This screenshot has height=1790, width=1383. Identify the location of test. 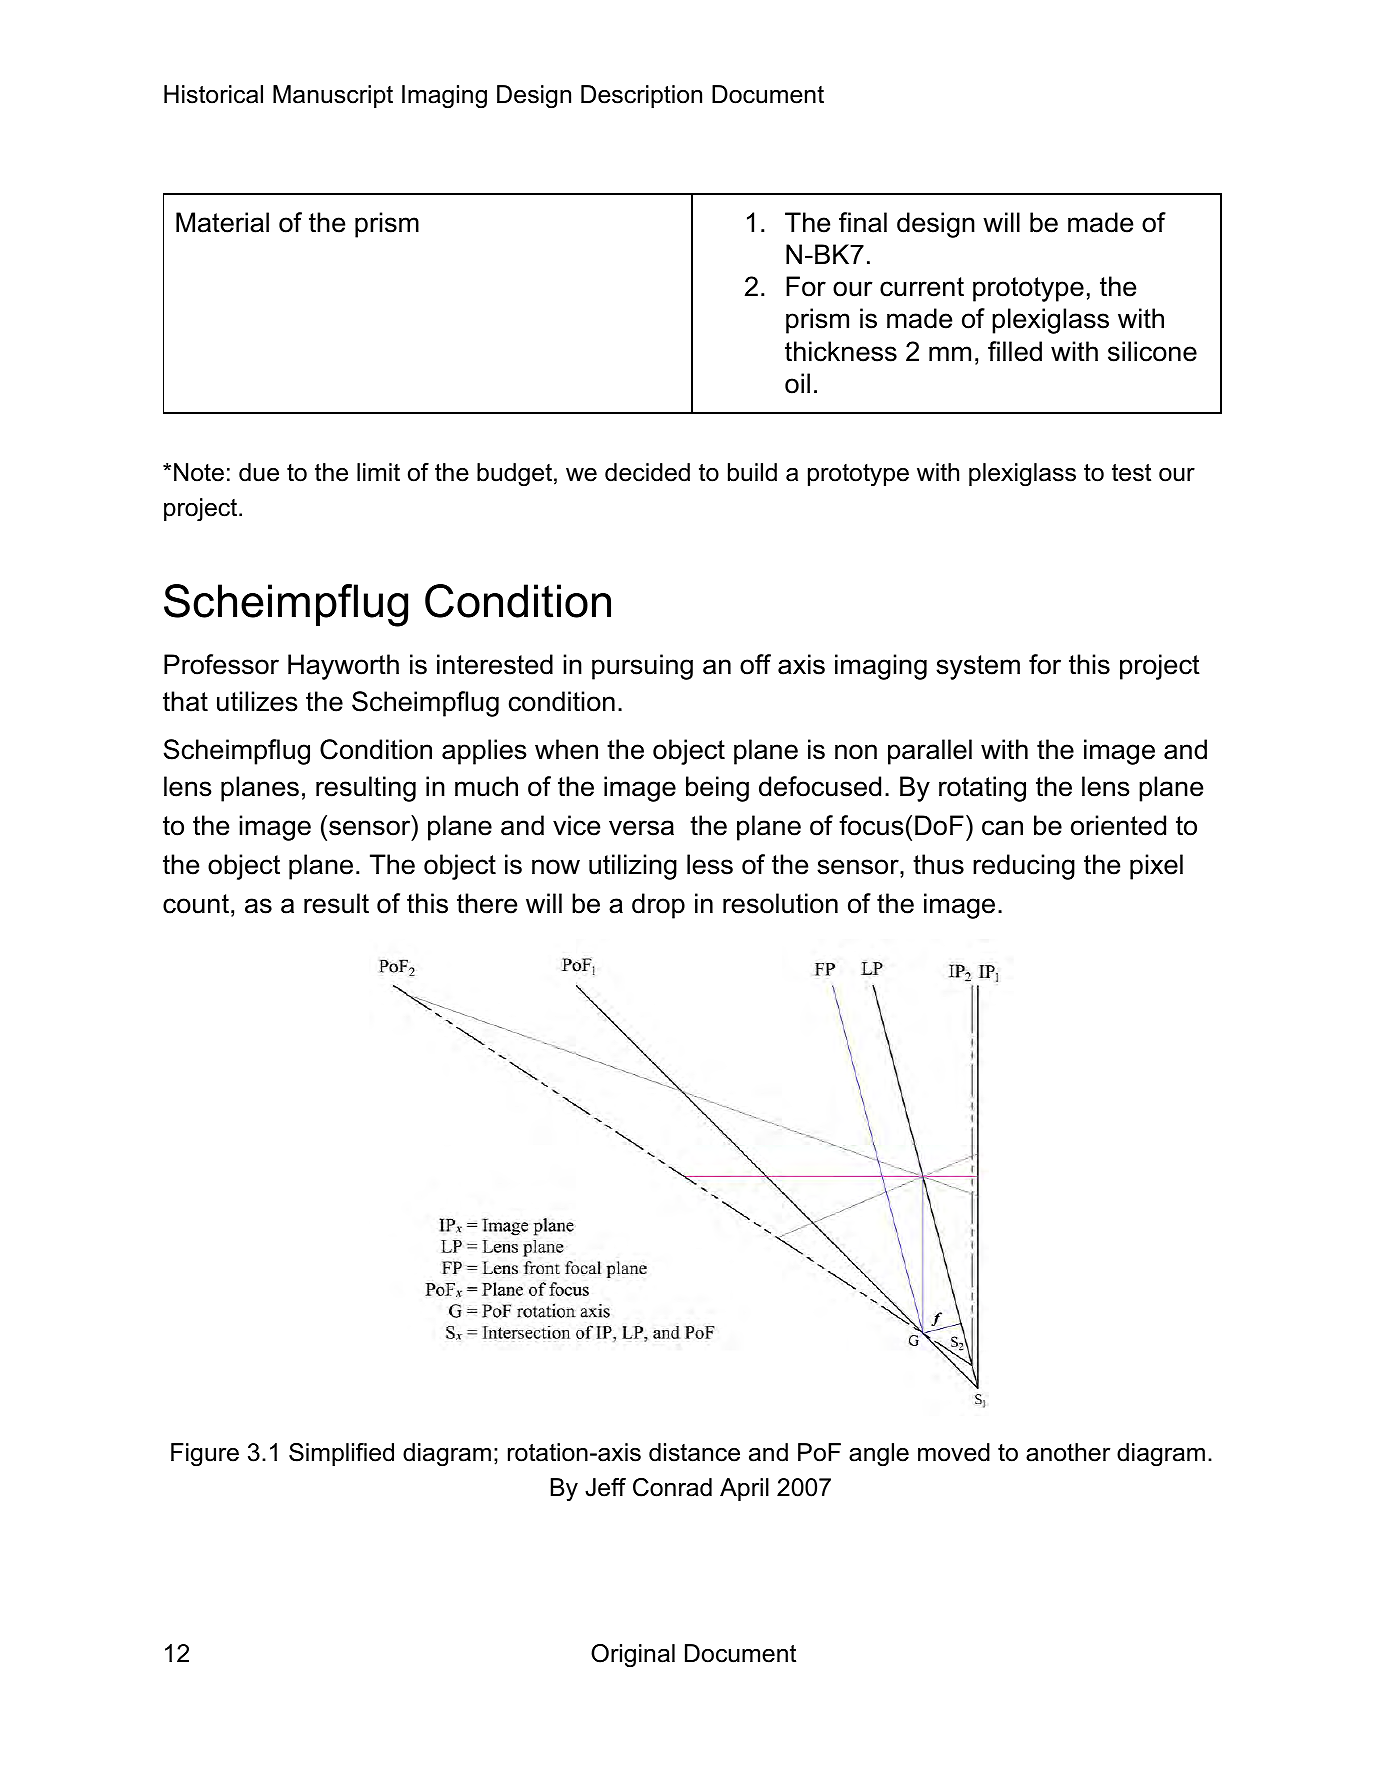
(1131, 473).
